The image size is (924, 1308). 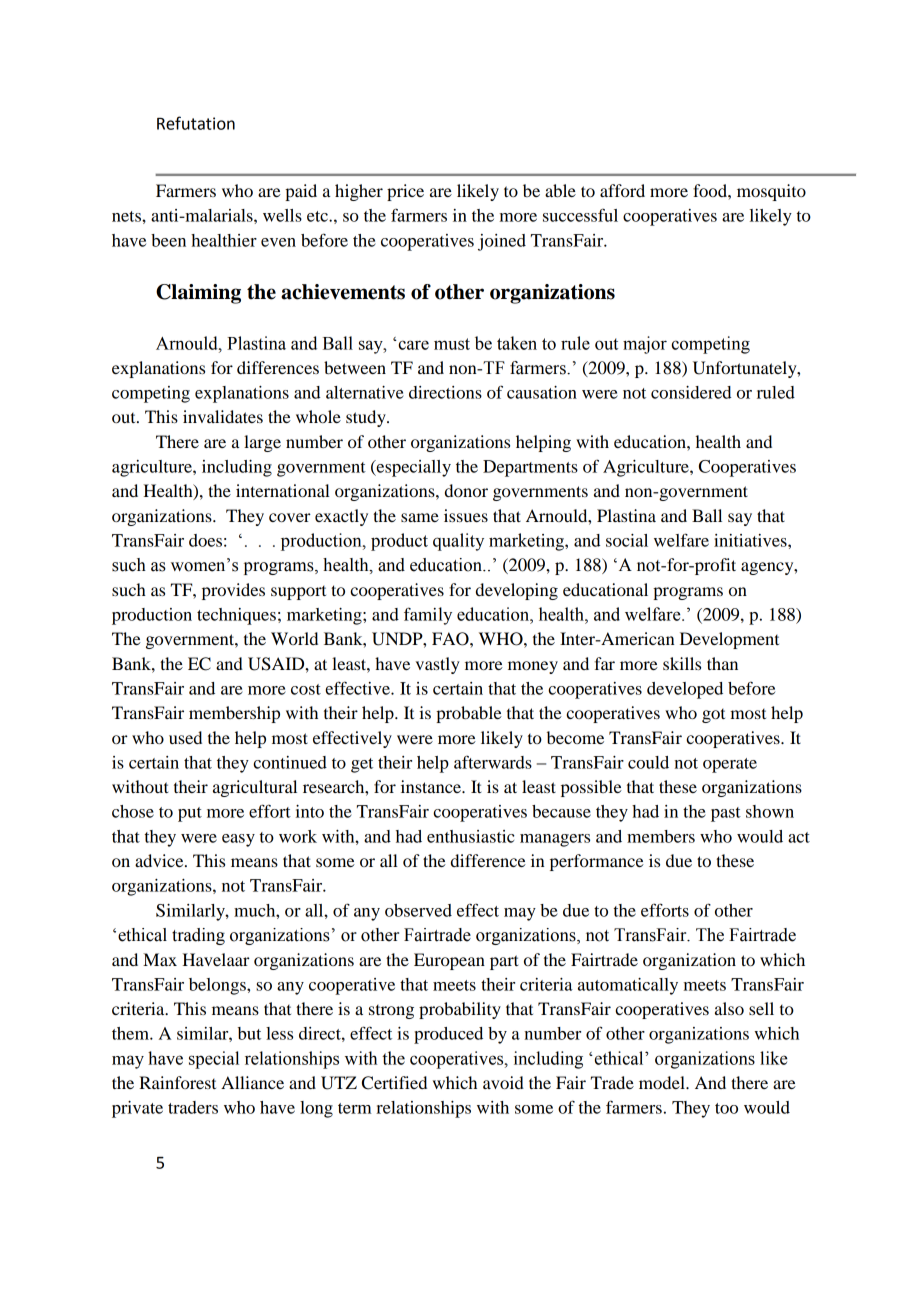 I want to click on techniques, so click(x=236, y=616).
